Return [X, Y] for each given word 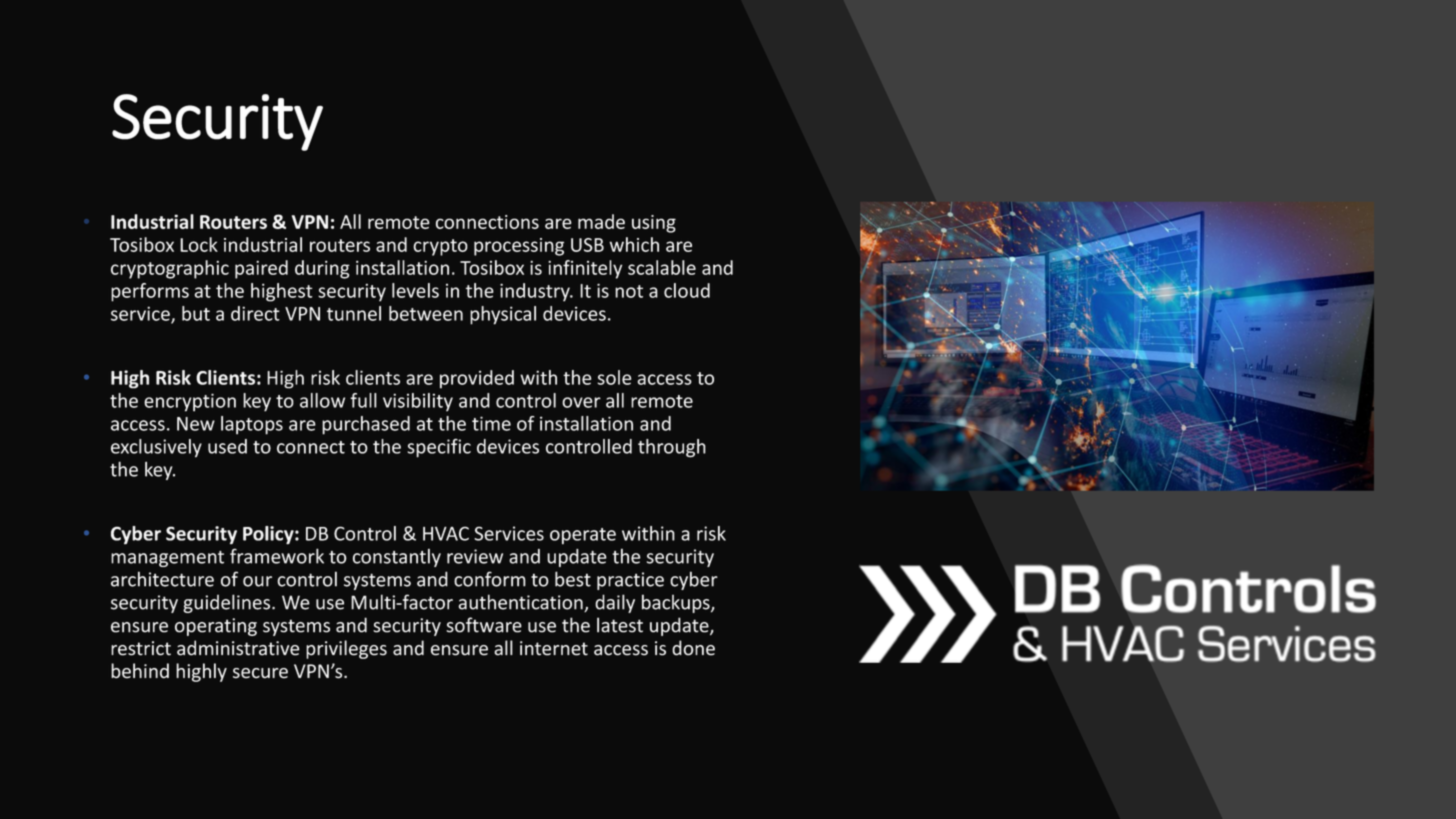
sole [614, 377]
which [634, 244]
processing [519, 247]
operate [583, 536]
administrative [238, 648]
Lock [199, 244]
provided [477, 379]
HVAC [446, 533]
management [167, 559]
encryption [190, 402]
